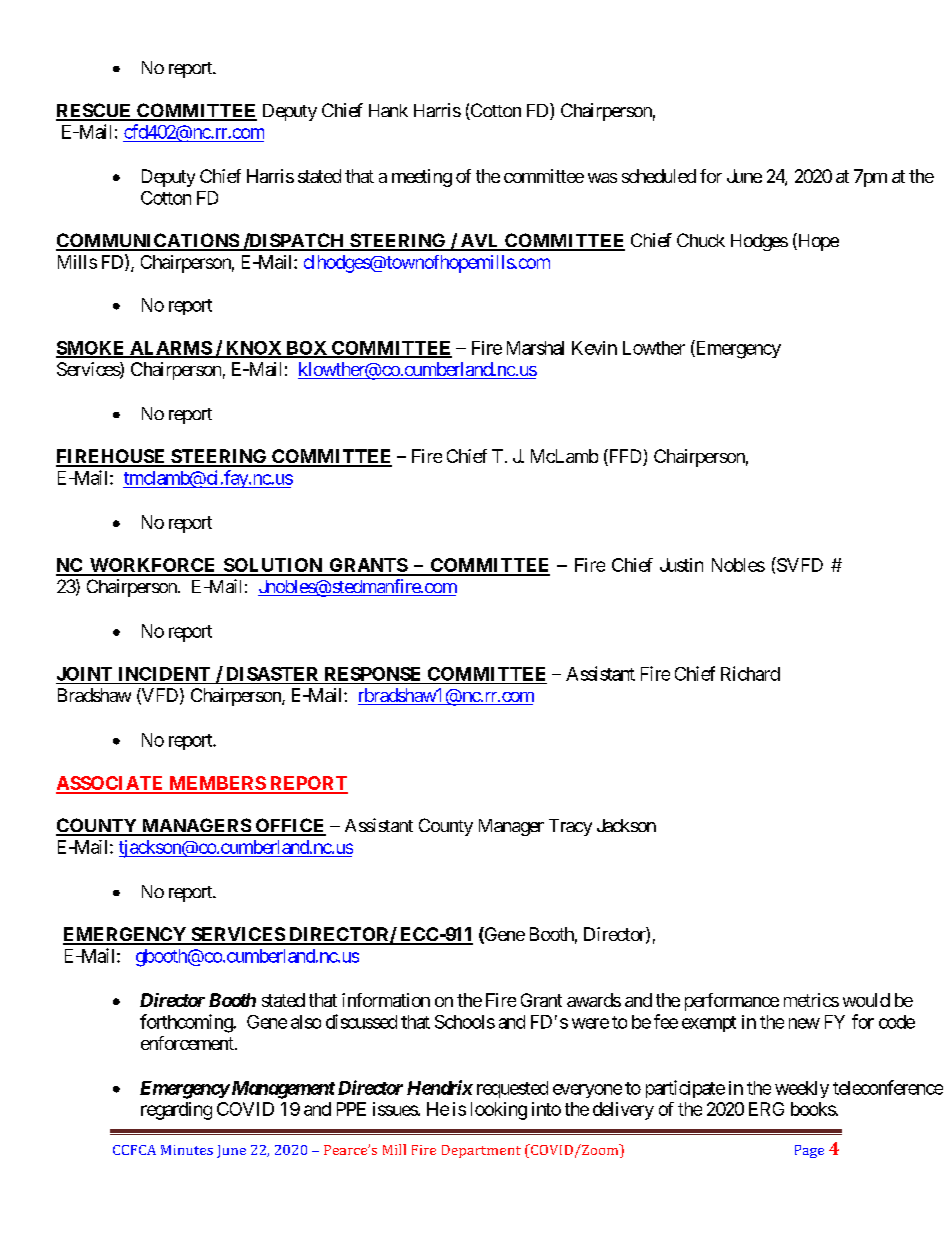  I want to click on Marshal, so click(535, 348).
